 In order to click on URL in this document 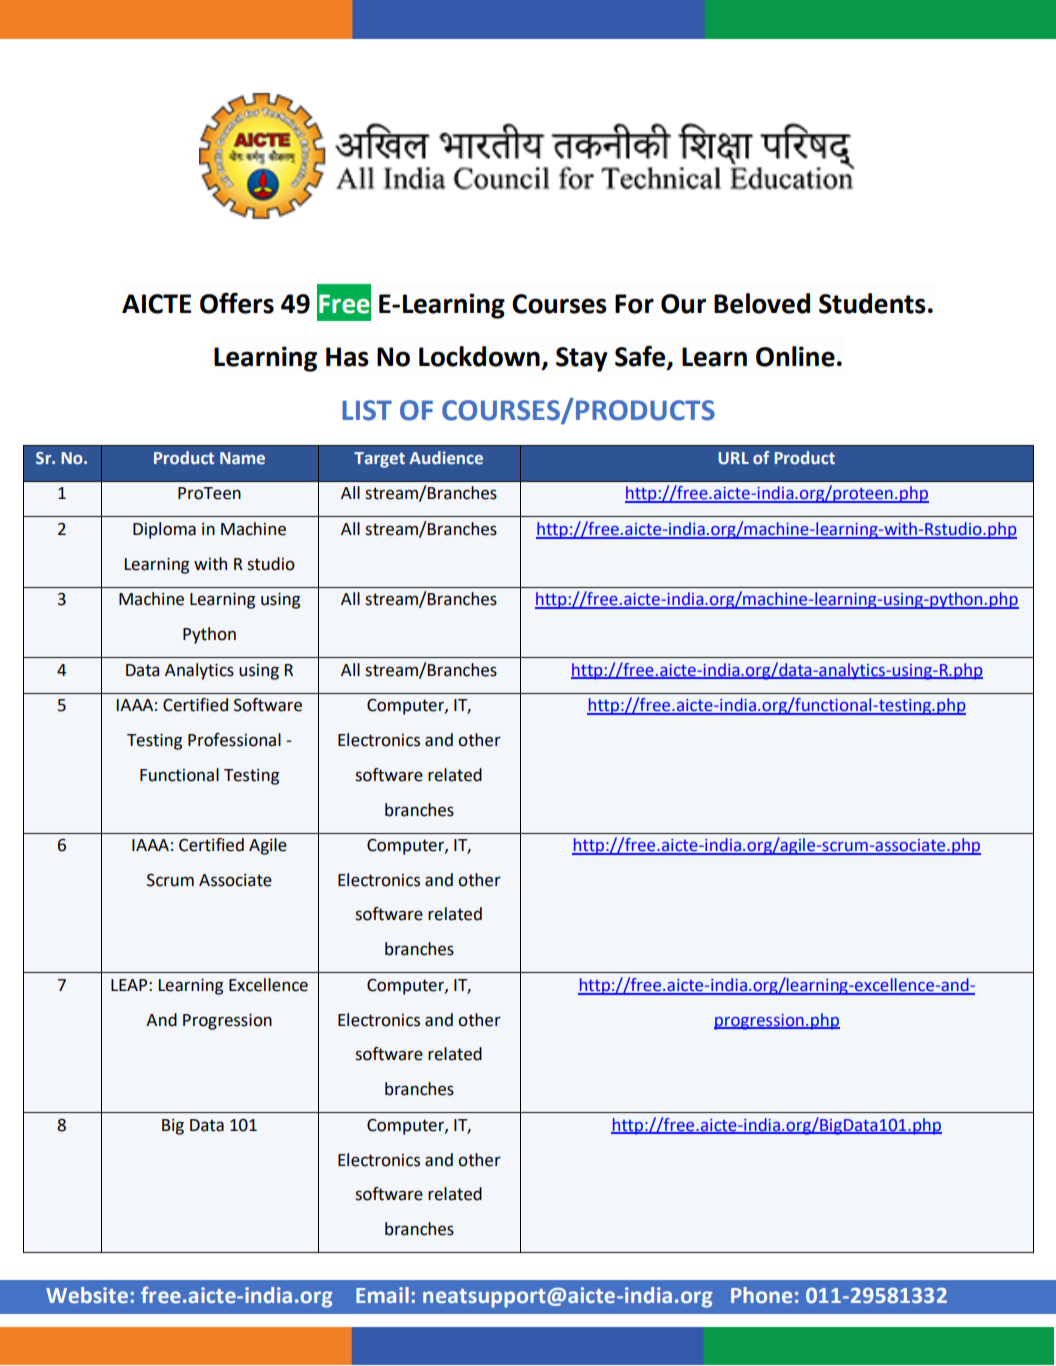, I will do `click(733, 458)`.
